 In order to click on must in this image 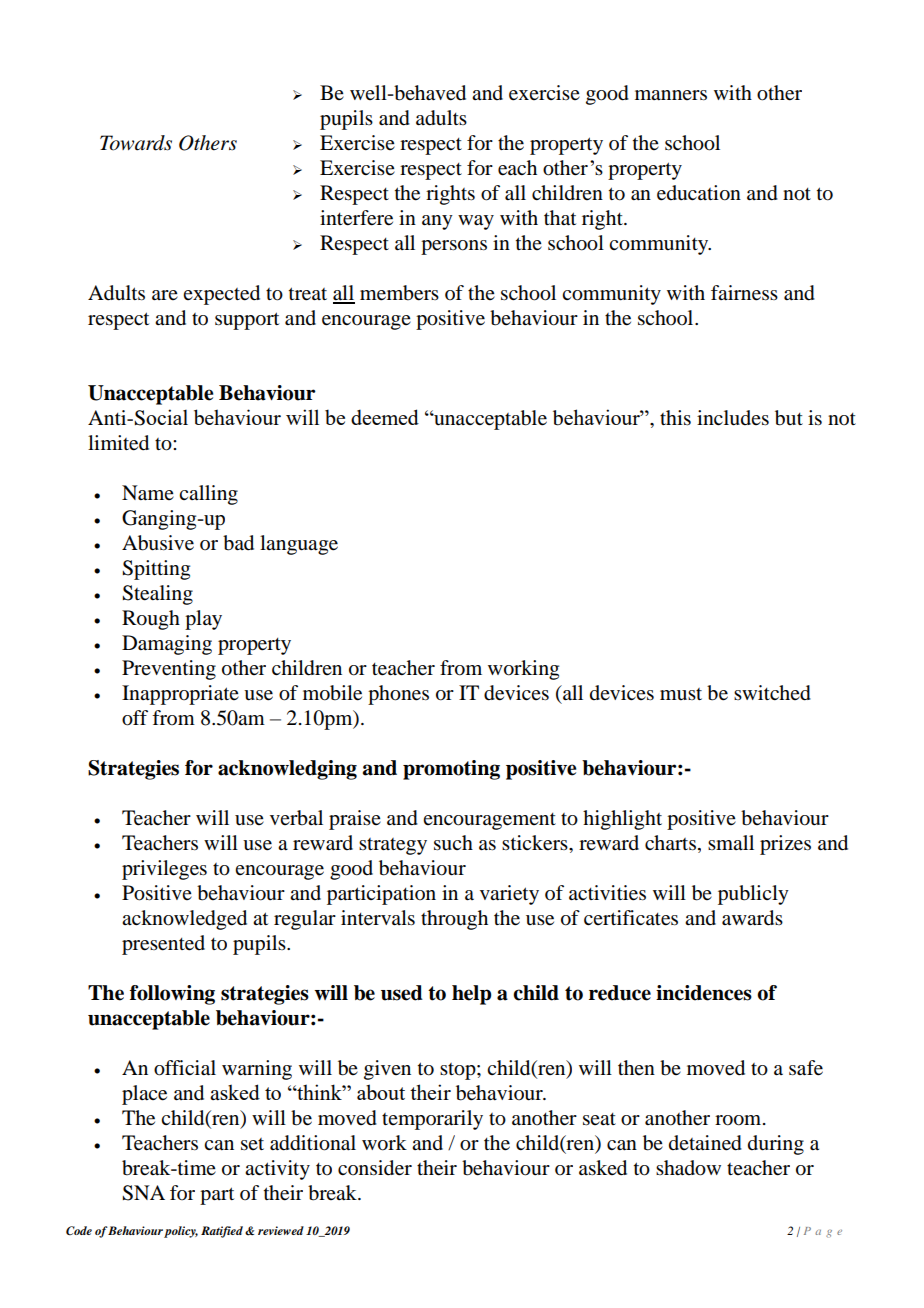, I will do `click(681, 694)`.
